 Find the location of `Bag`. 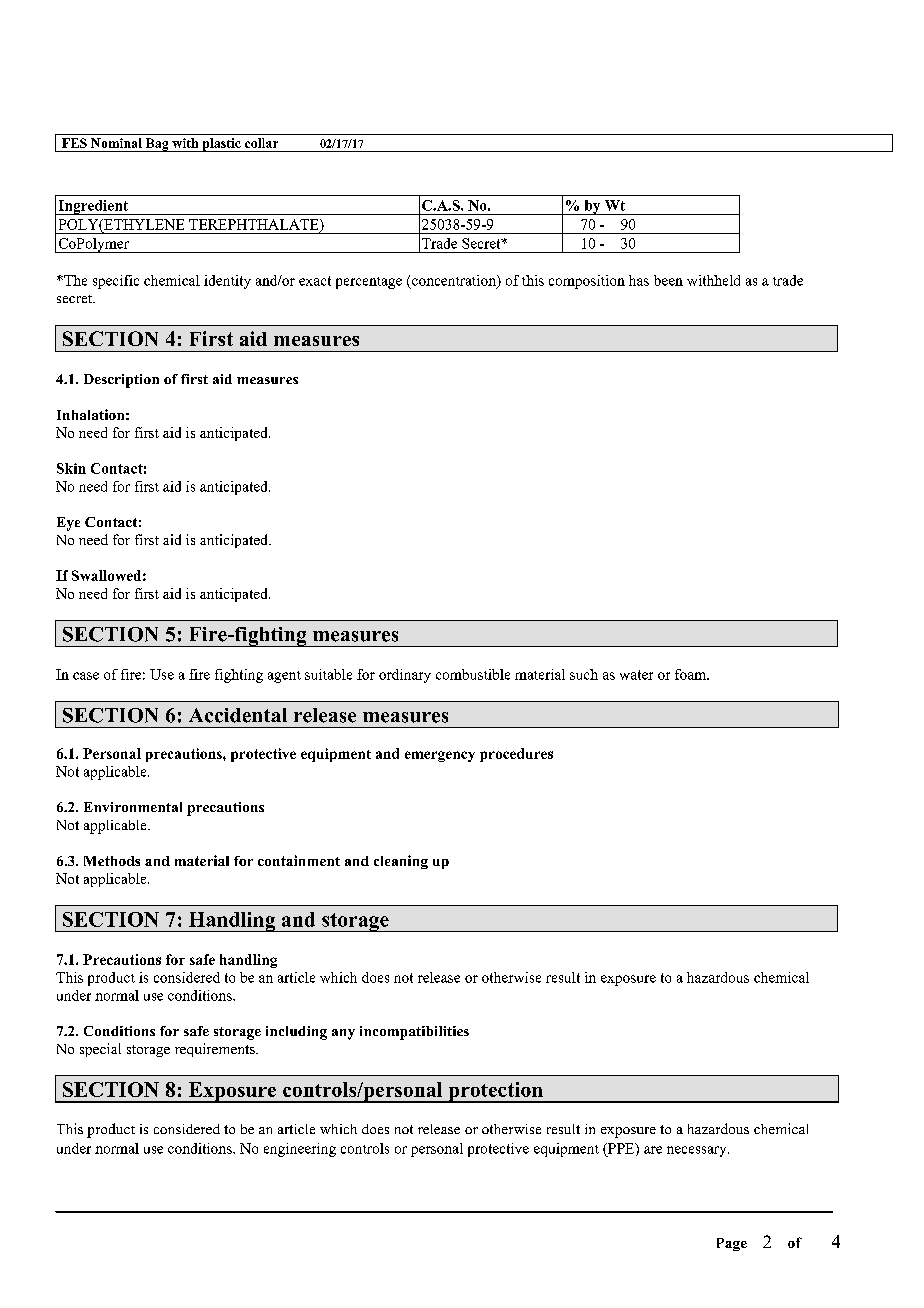

Bag is located at coordinates (157, 145).
